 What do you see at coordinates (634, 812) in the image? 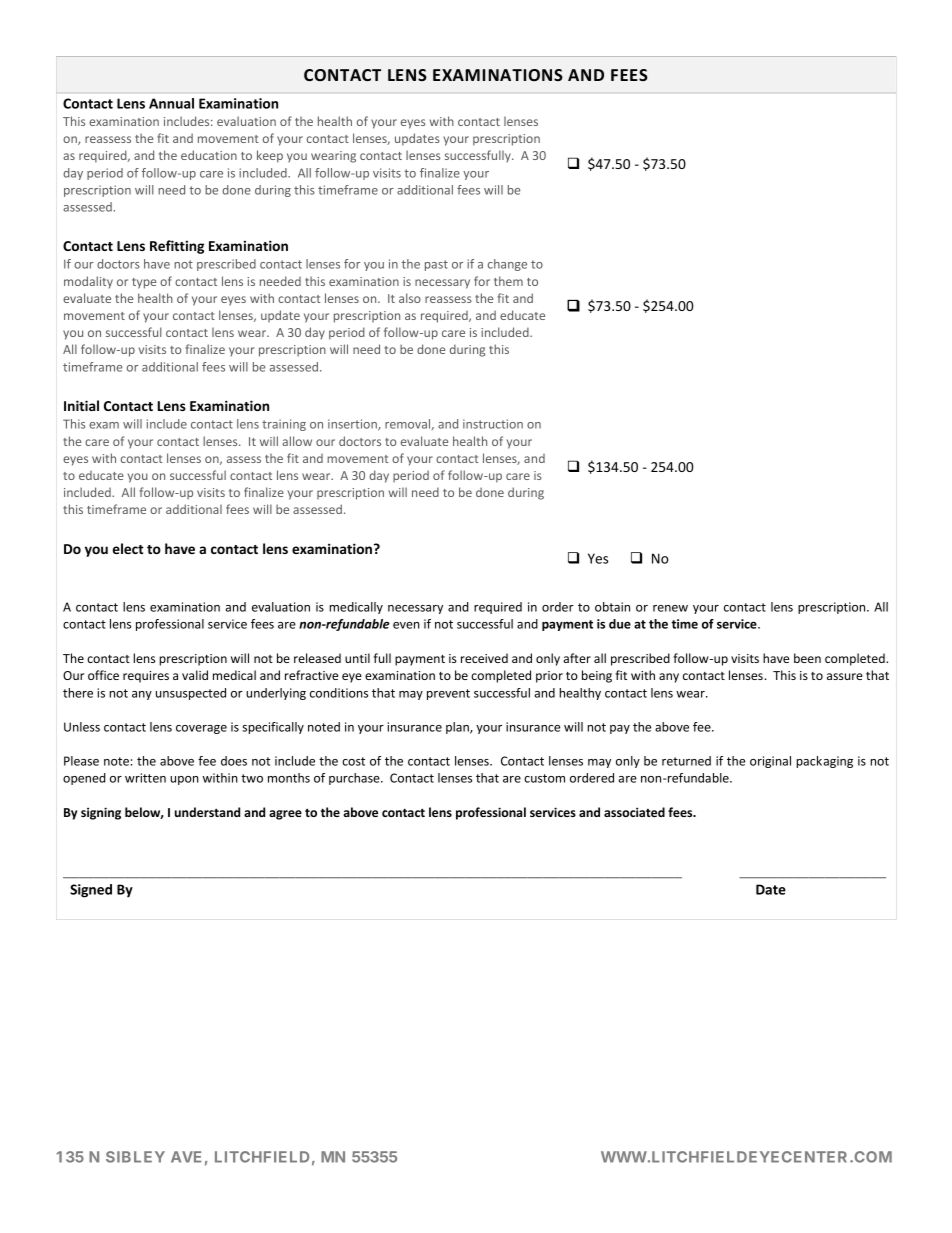
I see `associated` at bounding box center [634, 812].
